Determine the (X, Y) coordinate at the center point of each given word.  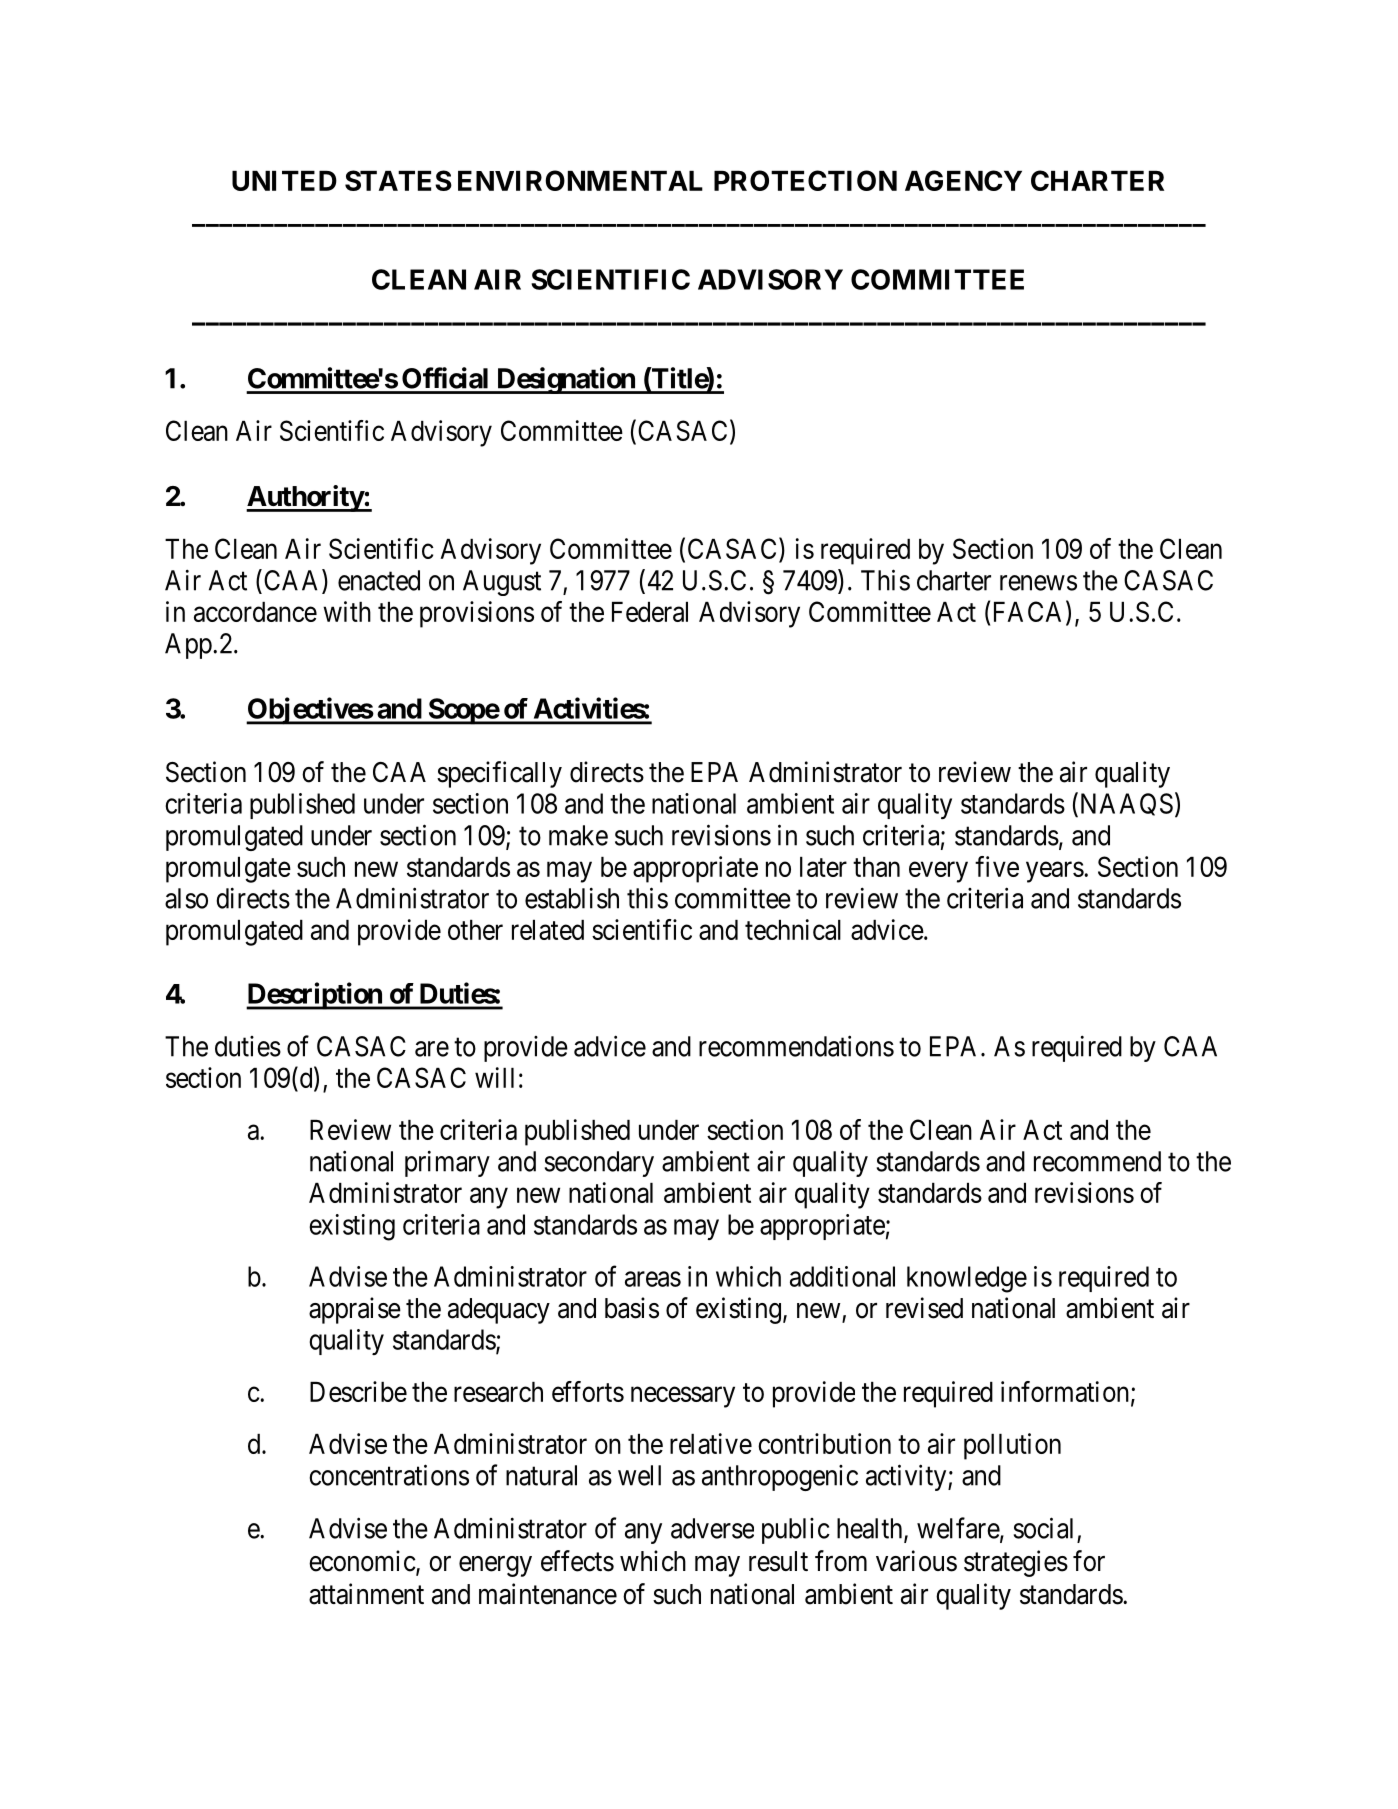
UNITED (284, 181)
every (938, 872)
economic (362, 1561)
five (997, 866)
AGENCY (963, 180)
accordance (255, 612)
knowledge (967, 1279)
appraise (355, 1310)
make (578, 835)
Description (315, 996)
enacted (379, 580)
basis (632, 1308)
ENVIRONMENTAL (580, 180)
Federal (650, 612)
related (548, 930)
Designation (565, 380)
